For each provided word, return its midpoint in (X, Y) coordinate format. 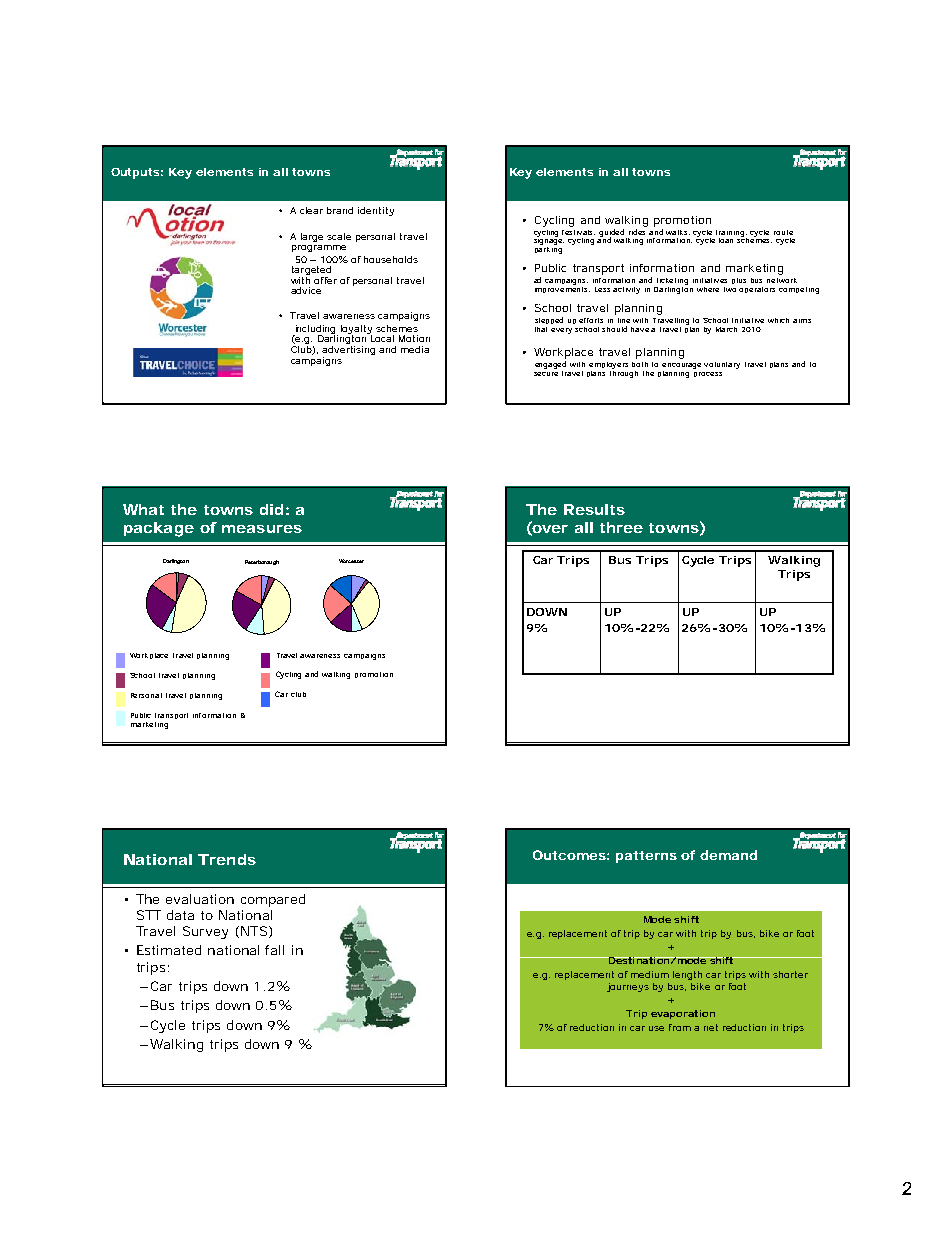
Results (594, 509)
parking (548, 249)
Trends (227, 859)
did (271, 509)
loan (726, 240)
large (312, 237)
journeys (628, 987)
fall (274, 950)
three (621, 527)
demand (728, 855)
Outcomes (569, 855)
